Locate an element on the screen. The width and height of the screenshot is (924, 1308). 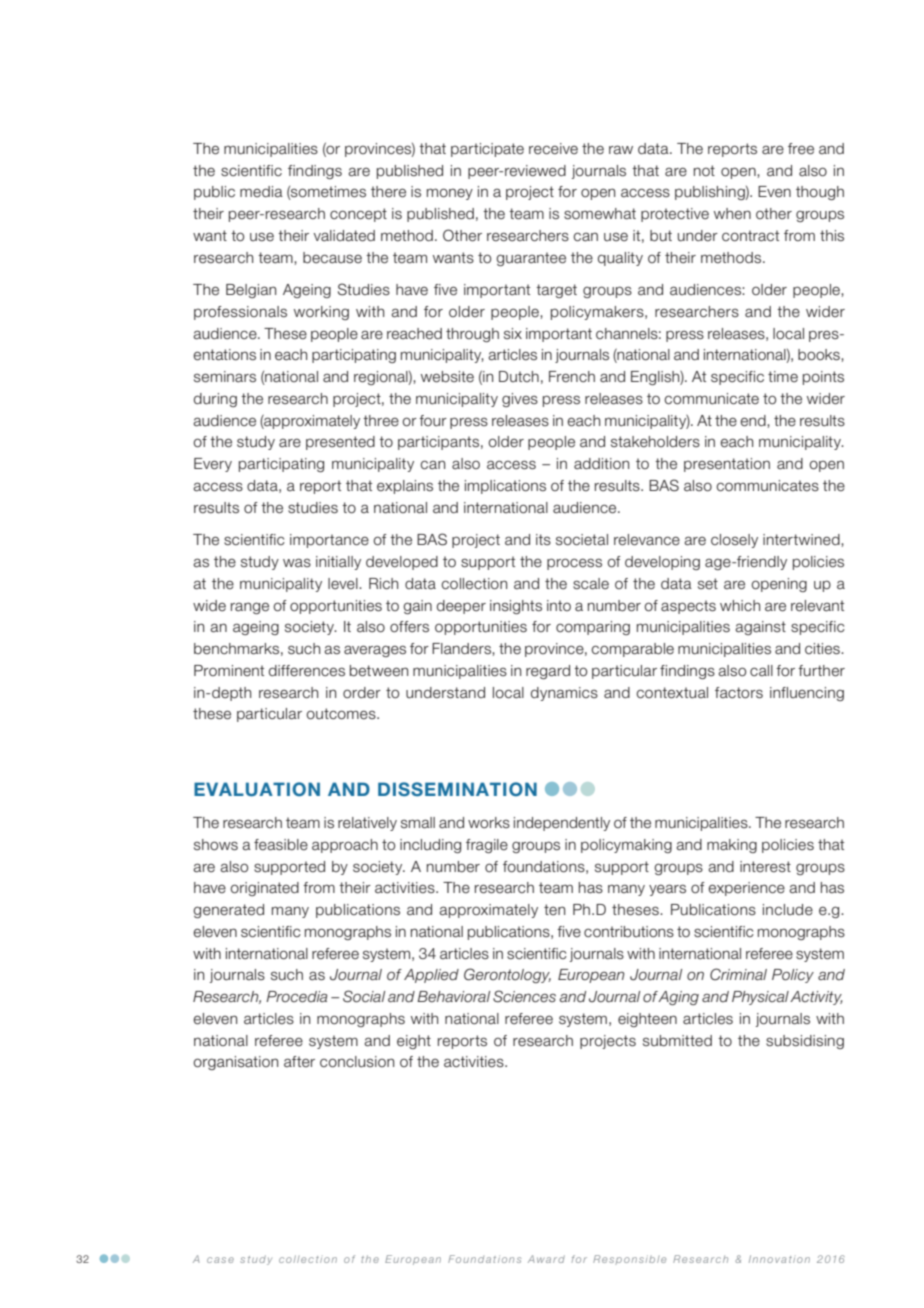
seminars is located at coordinates (225, 377).
